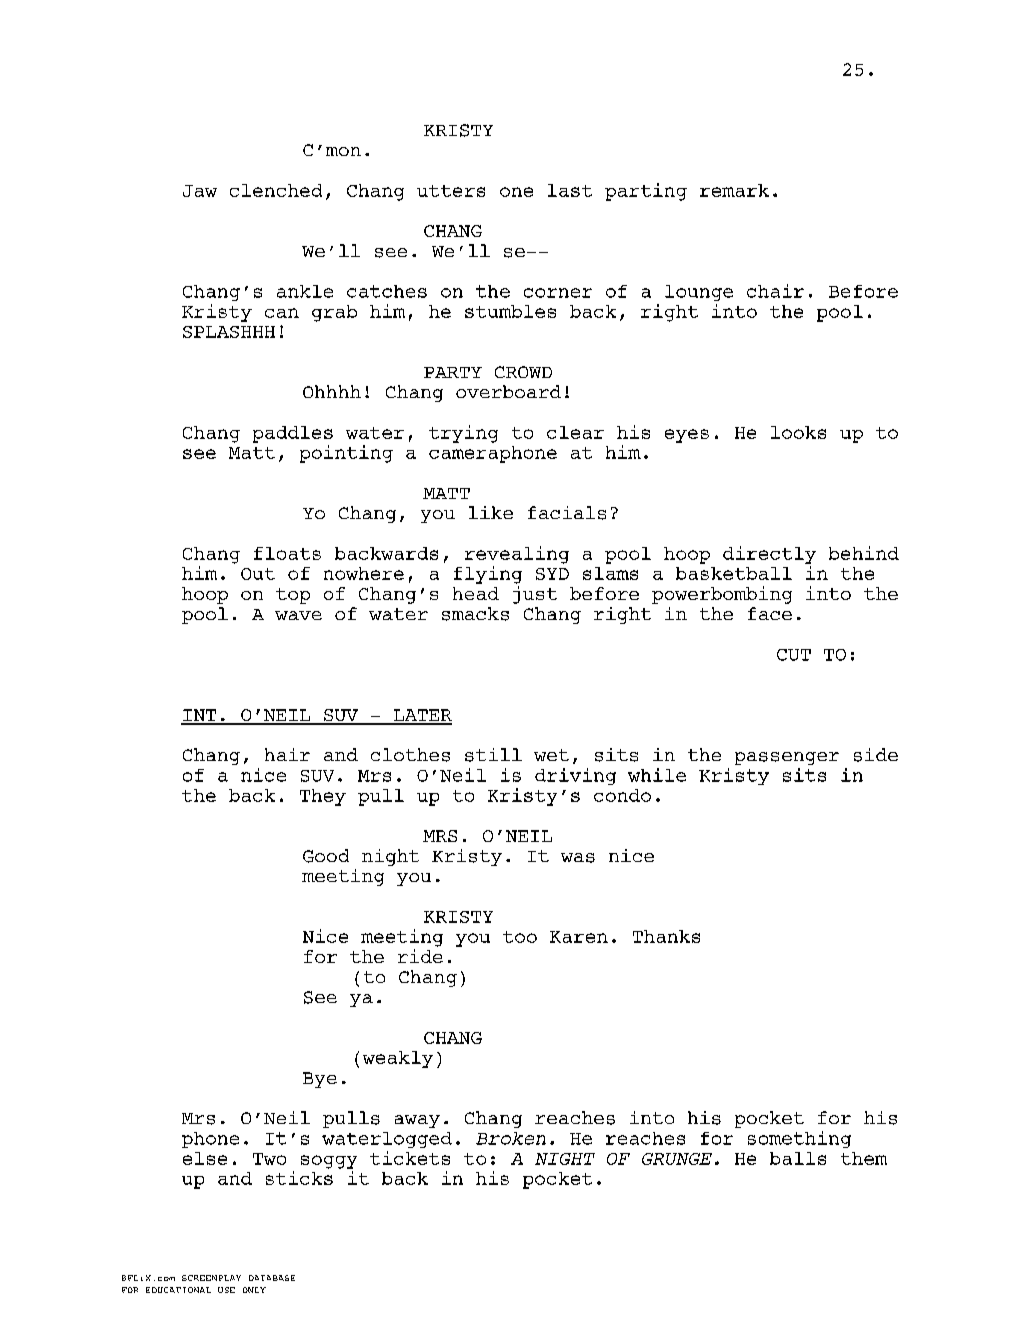 Image resolution: width=1028 pixels, height=1331 pixels. I want to click on DATABASE, so click(272, 1278).
